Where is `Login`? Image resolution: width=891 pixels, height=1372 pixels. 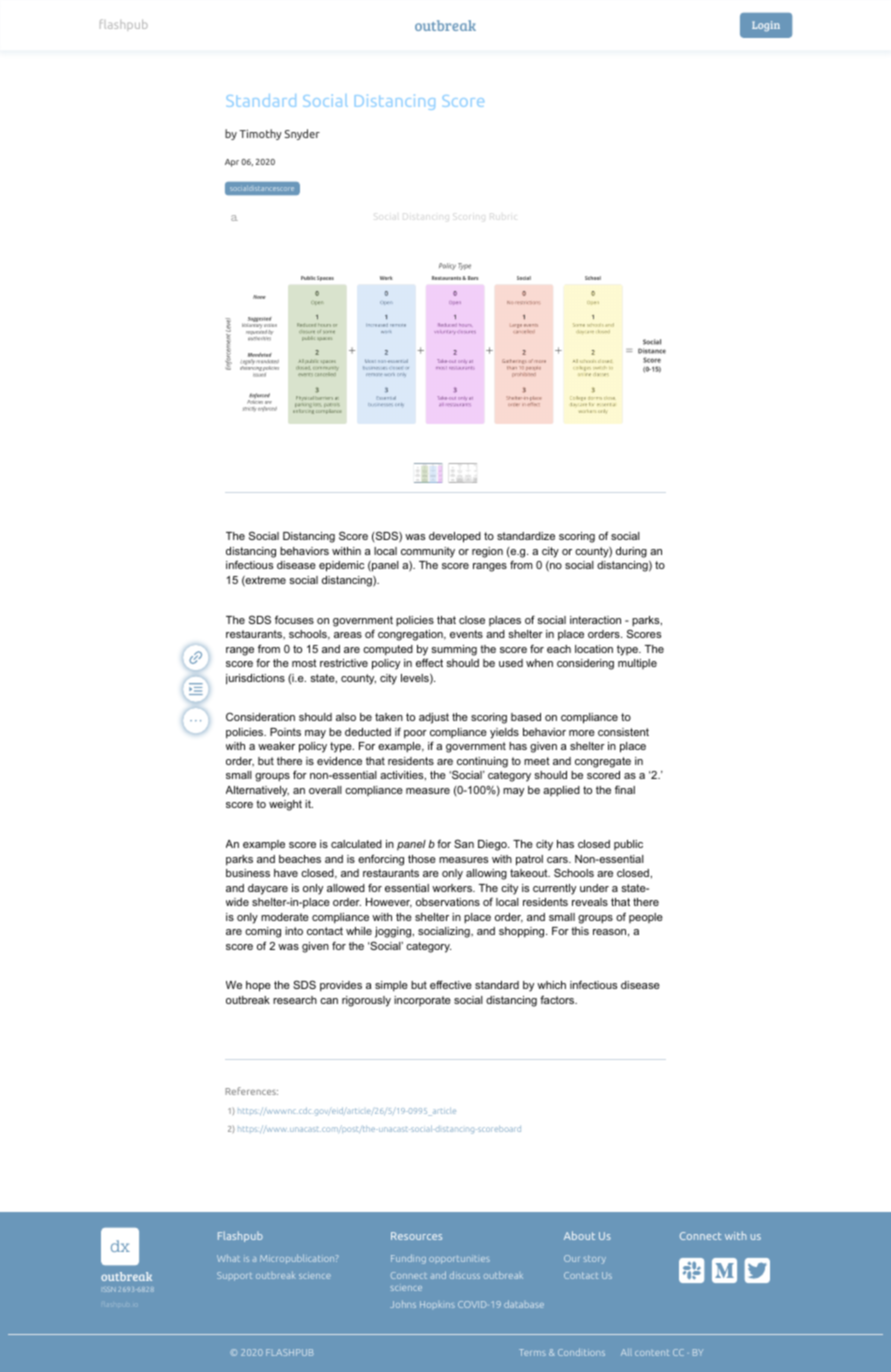
Login is located at coordinates (766, 26).
